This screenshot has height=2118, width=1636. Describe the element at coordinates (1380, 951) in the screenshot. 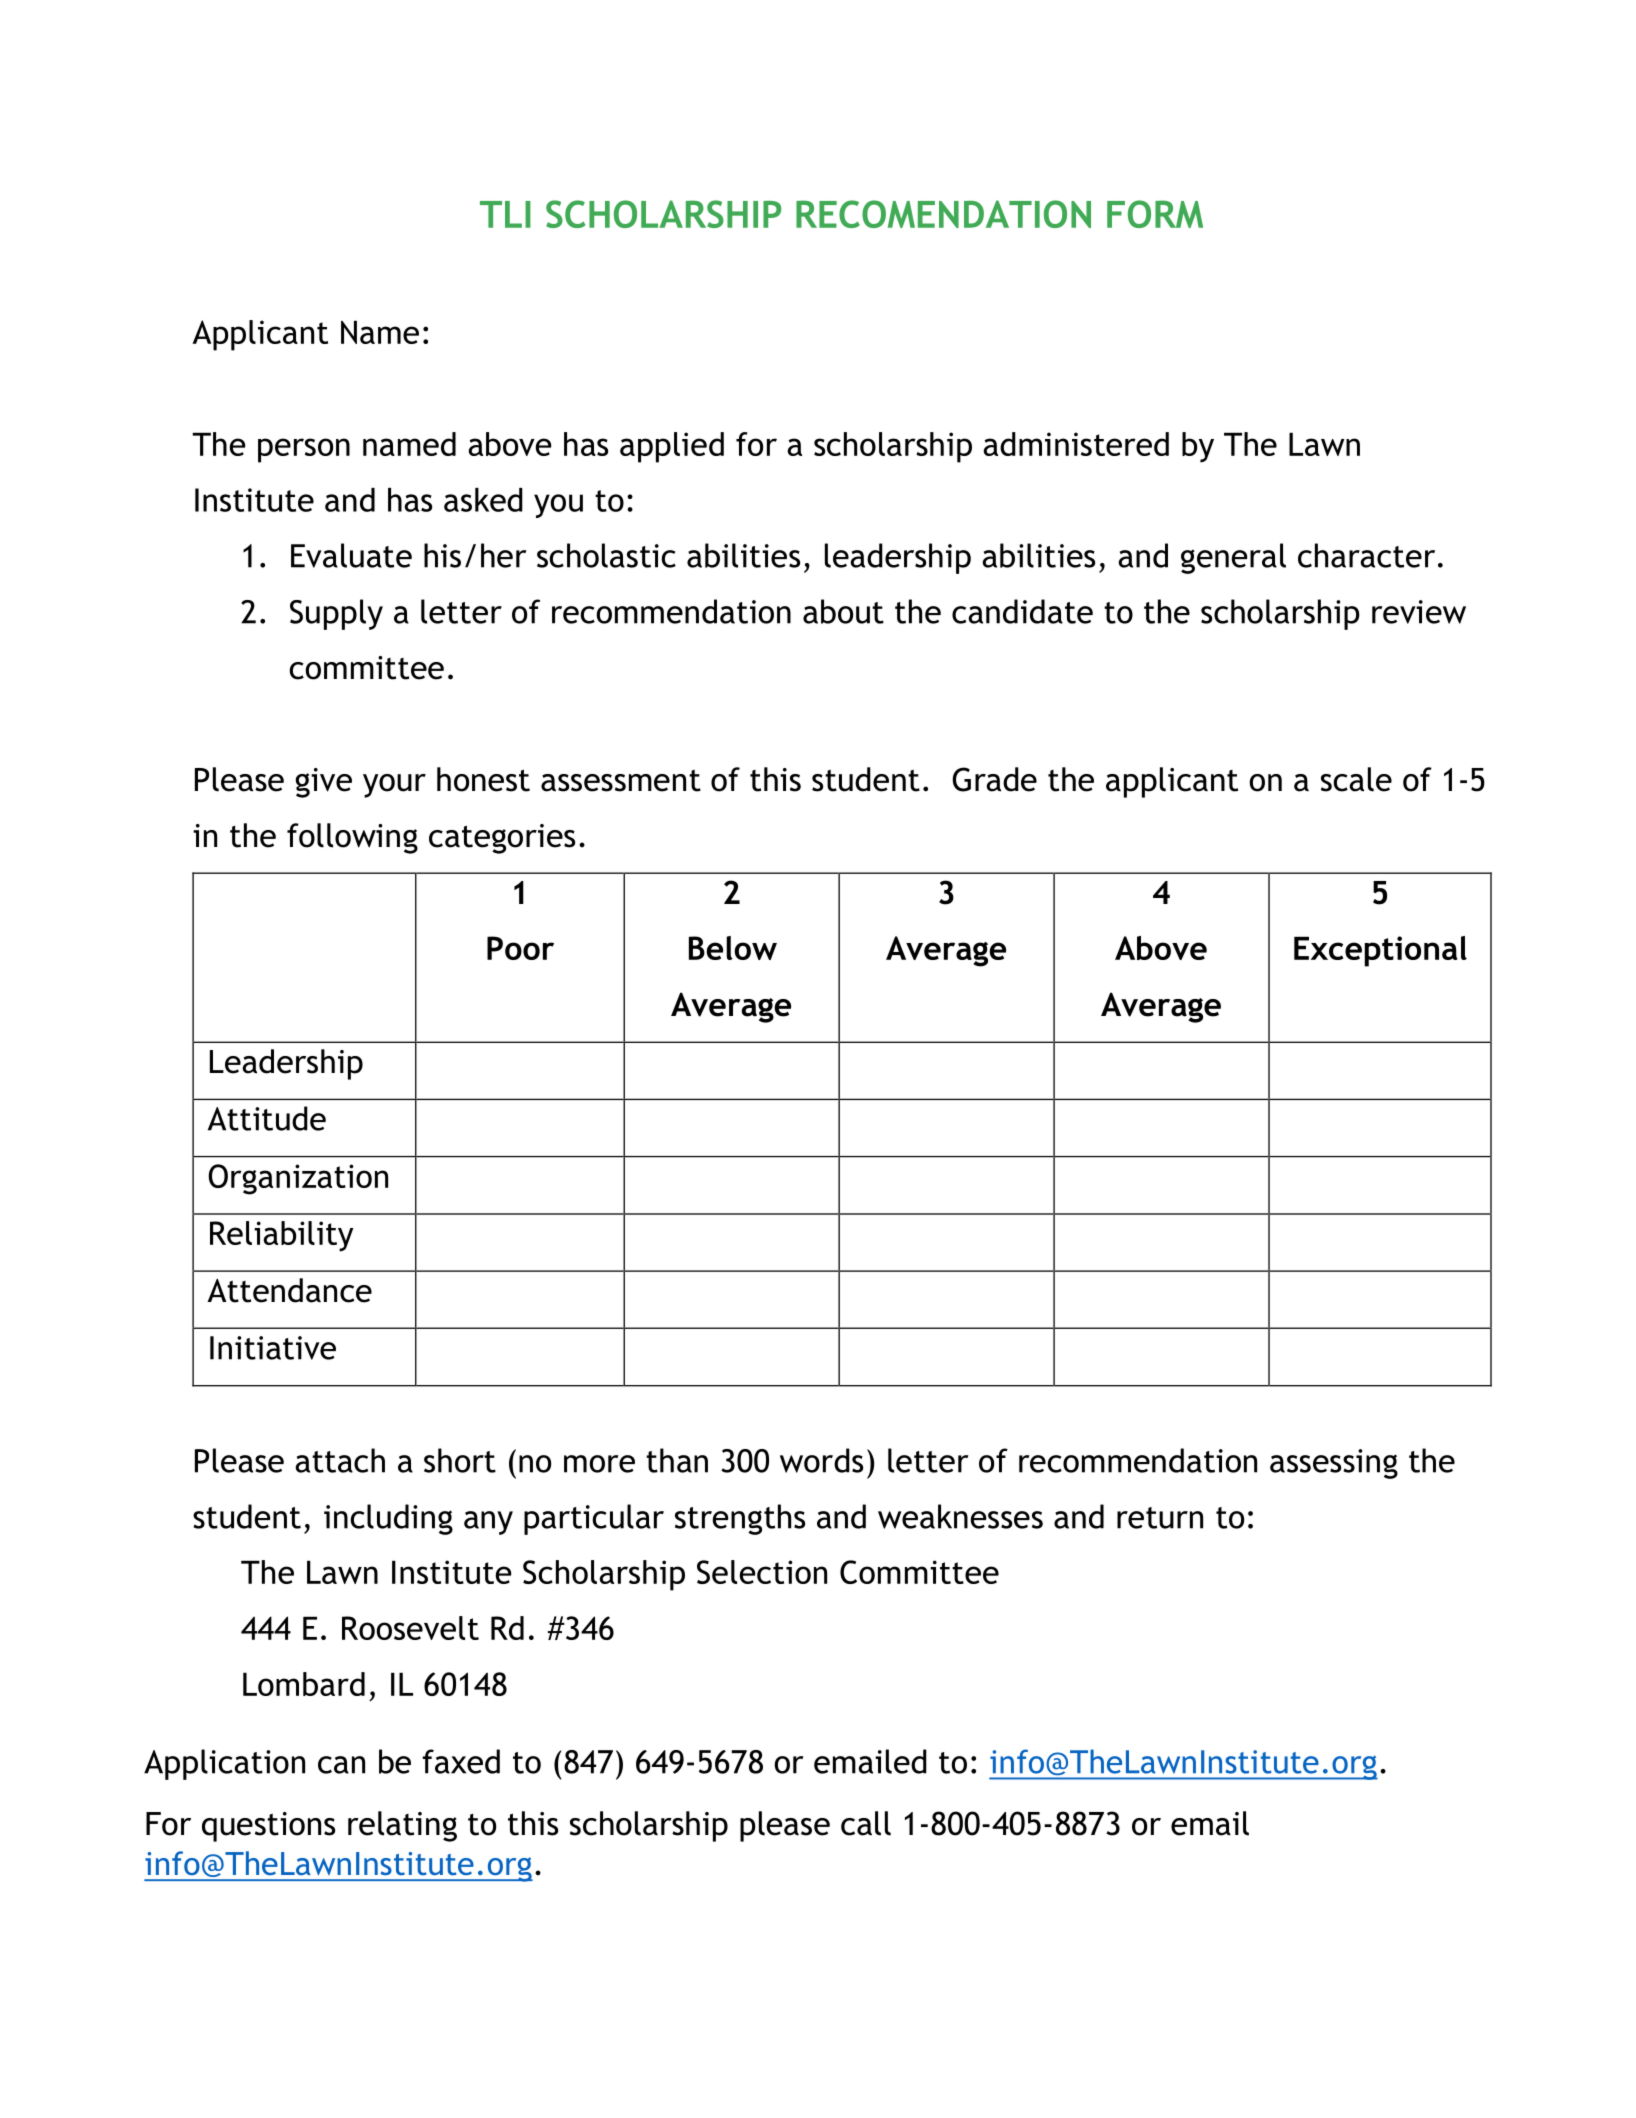

I see `Exceptional` at that location.
